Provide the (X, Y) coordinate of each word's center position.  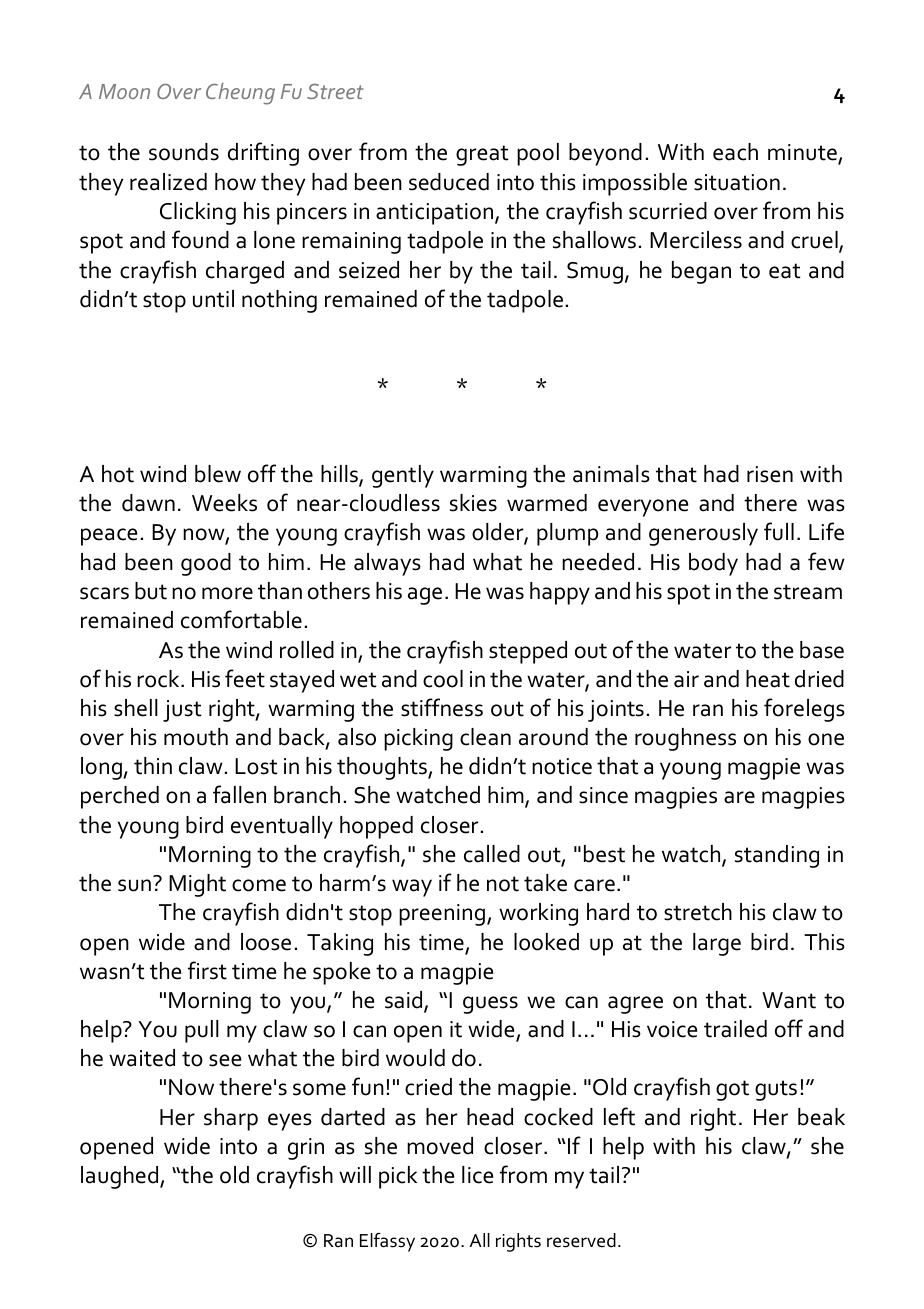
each (735, 152)
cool (443, 679)
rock (159, 679)
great (482, 155)
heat (768, 679)
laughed (121, 1177)
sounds (184, 152)
